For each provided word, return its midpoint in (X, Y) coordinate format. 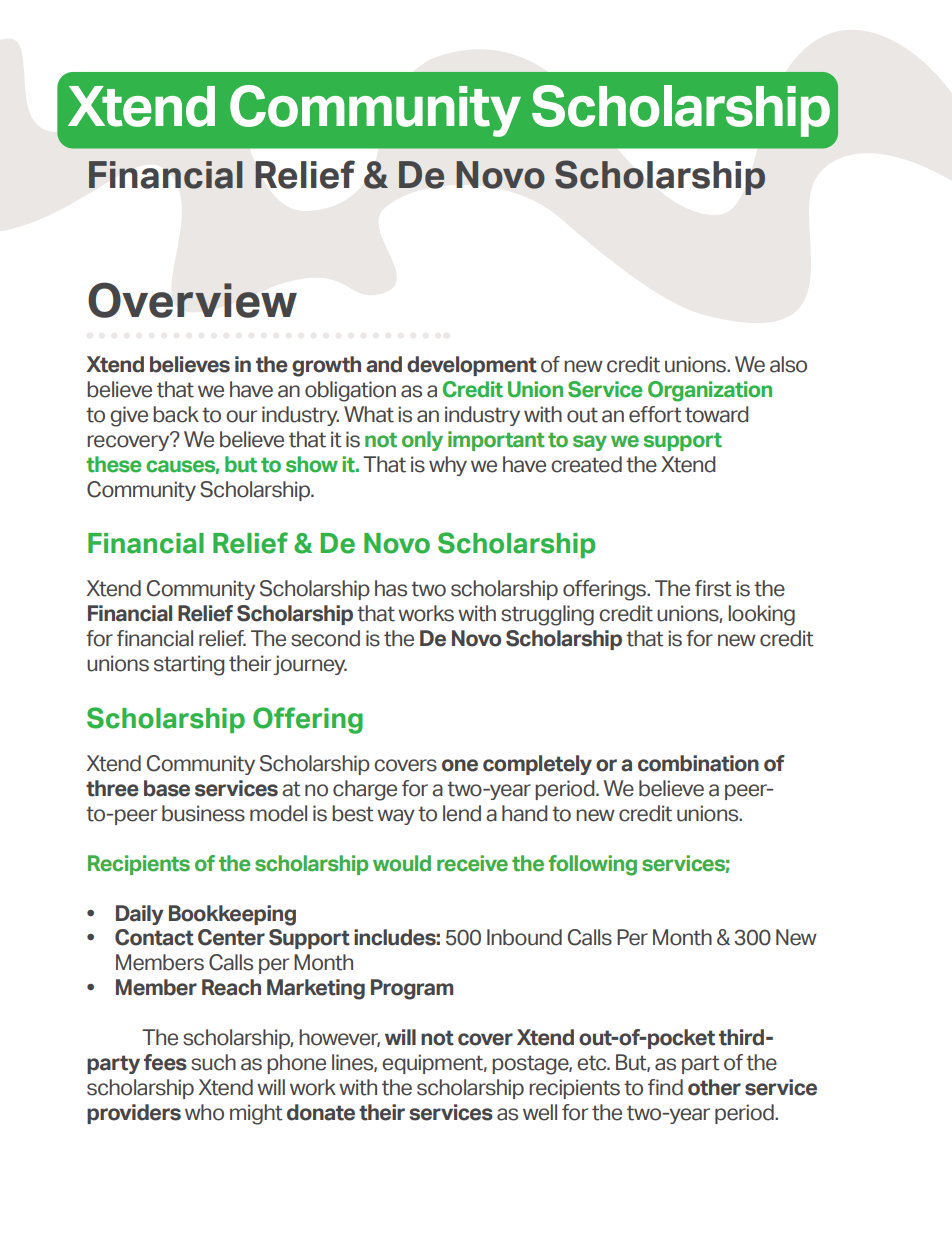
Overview (192, 300)
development (472, 366)
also (788, 364)
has (391, 588)
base (167, 788)
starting (189, 665)
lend (462, 813)
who (204, 1112)
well (540, 1112)
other (714, 1087)
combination (698, 763)
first (713, 588)
